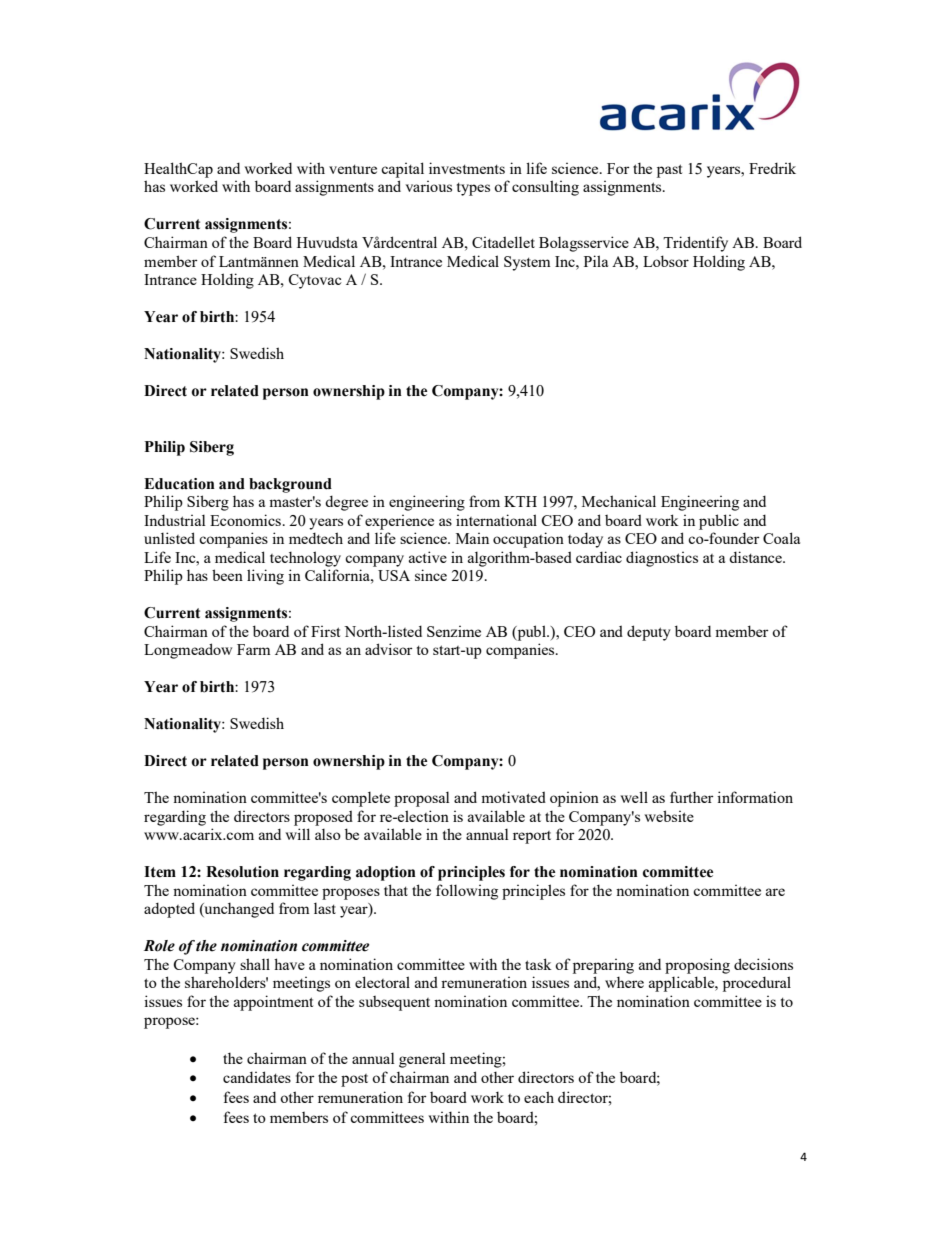 The image size is (952, 1233). I want to click on types, so click(473, 189).
